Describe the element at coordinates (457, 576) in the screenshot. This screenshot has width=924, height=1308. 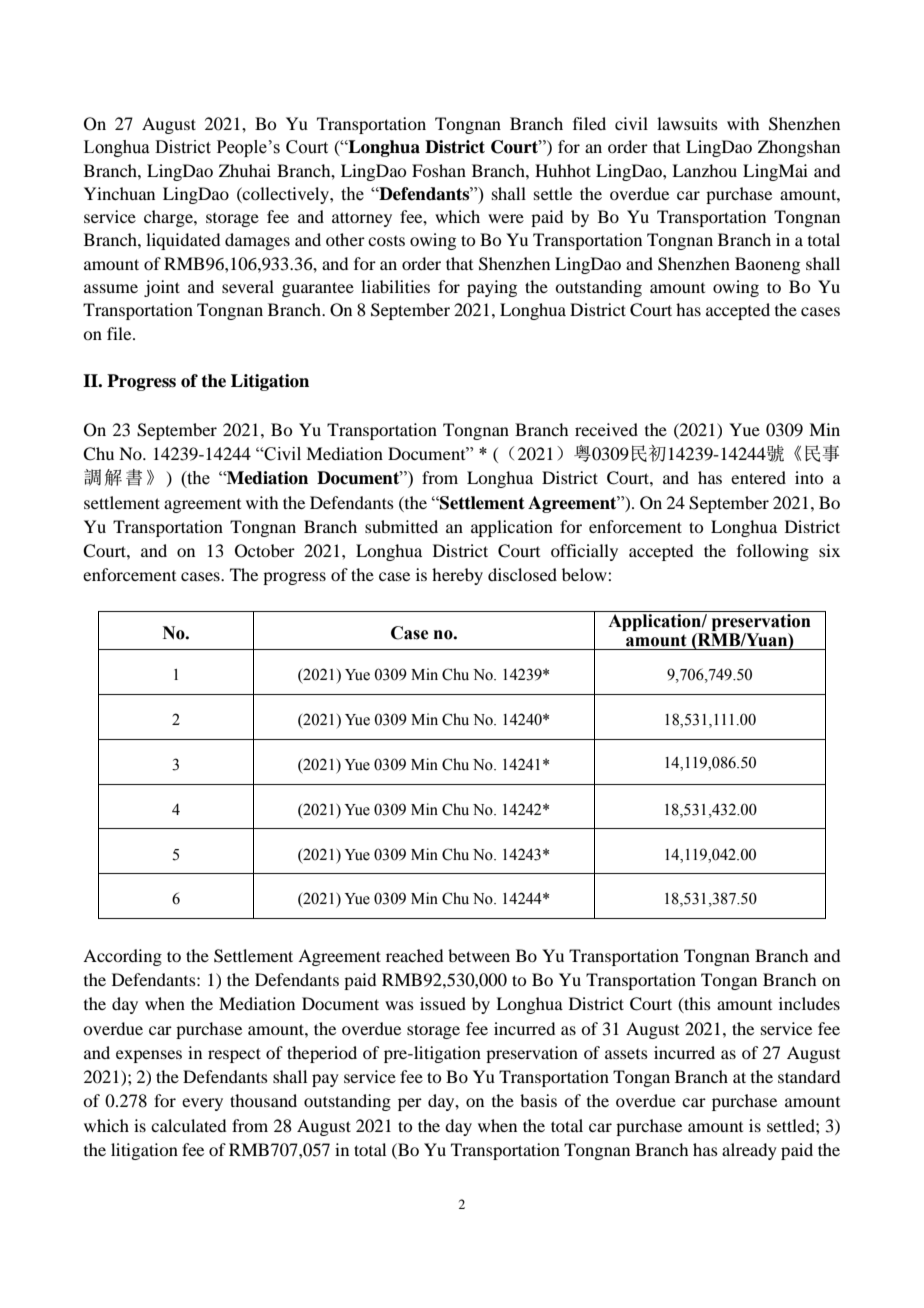
I see `hereby` at that location.
